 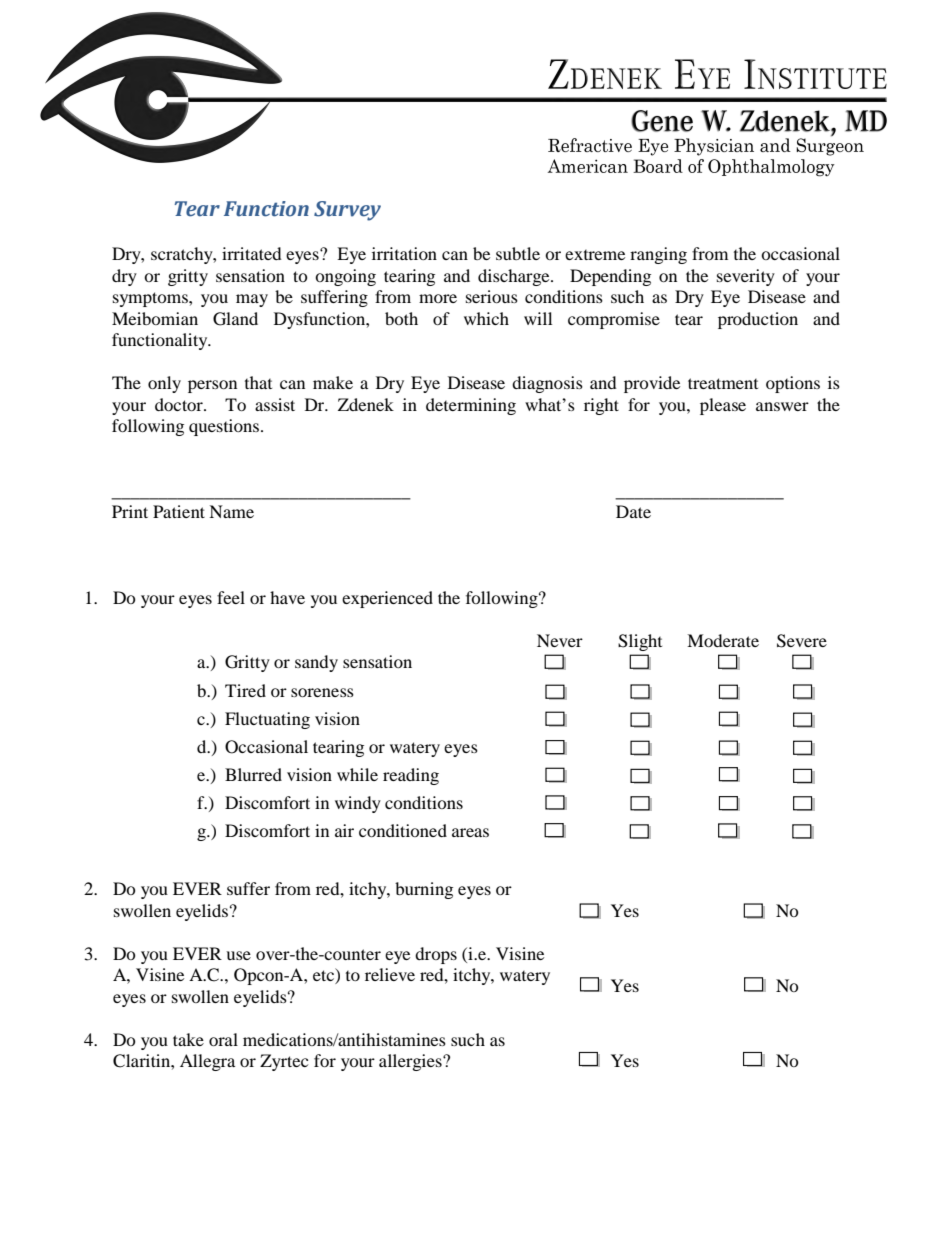 I want to click on determining, so click(x=471, y=406).
